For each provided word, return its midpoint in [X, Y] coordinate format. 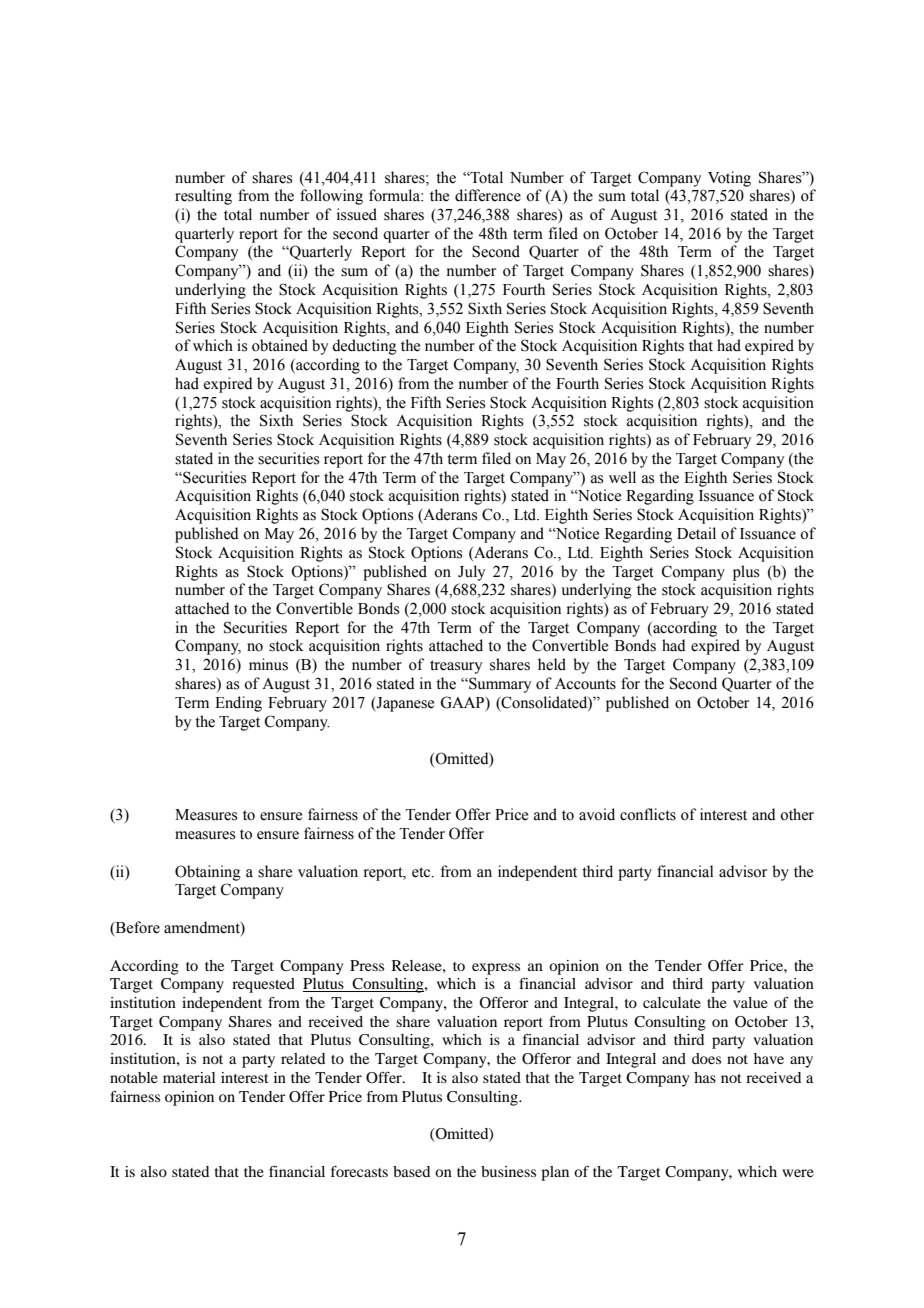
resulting [203, 197]
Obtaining [208, 873]
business [508, 1171]
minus [268, 664]
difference [488, 195]
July [471, 573]
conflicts [648, 814]
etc [422, 872]
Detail [696, 533]
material [189, 1077]
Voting [729, 179]
